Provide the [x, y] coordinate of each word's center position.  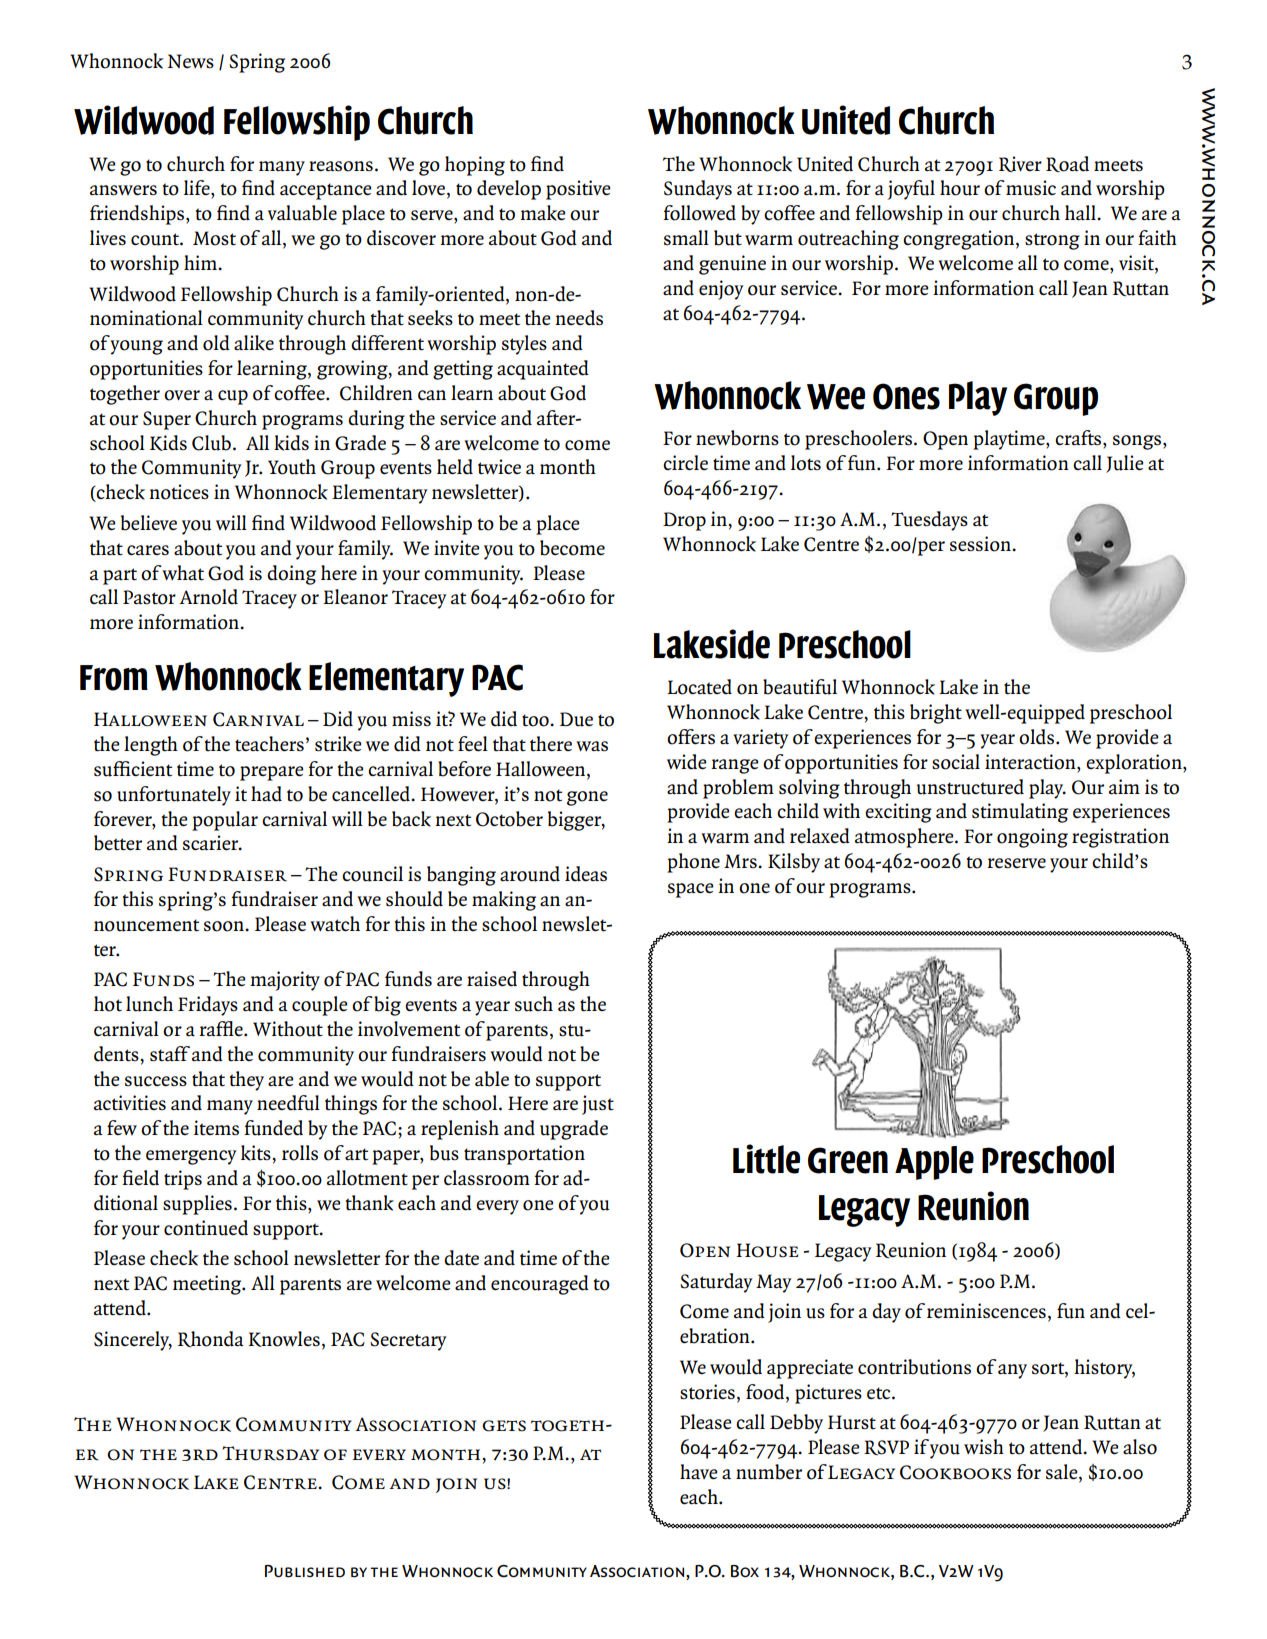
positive [578, 190]
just [598, 1105]
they [247, 1081]
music [1031, 188]
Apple [934, 1163]
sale [1063, 1473]
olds [1036, 737]
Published [305, 1571]
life [198, 188]
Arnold [208, 597]
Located [699, 687]
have [698, 1472]
